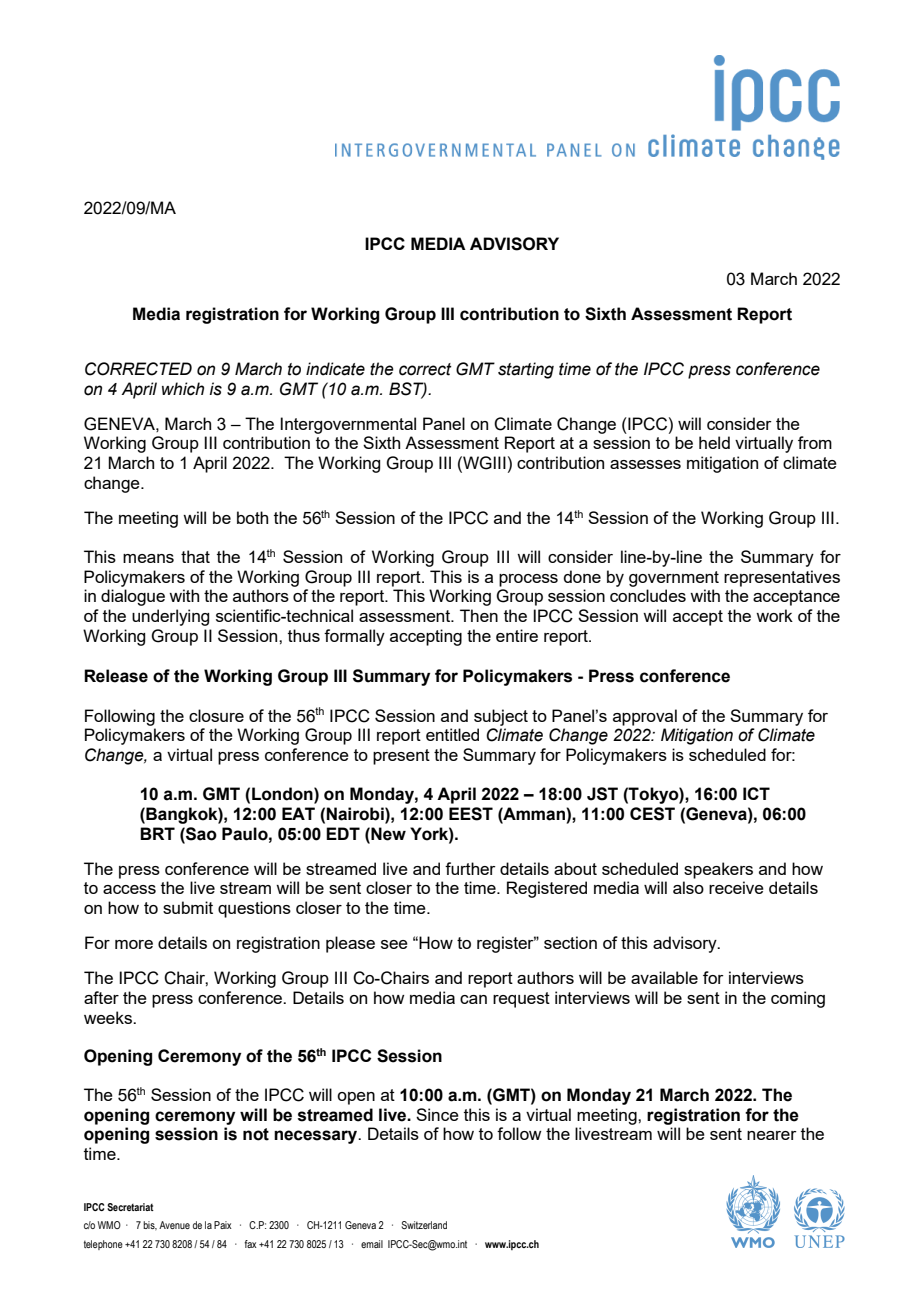 Image resolution: width=924 pixels, height=1309 pixels. I want to click on starting, so click(526, 370).
